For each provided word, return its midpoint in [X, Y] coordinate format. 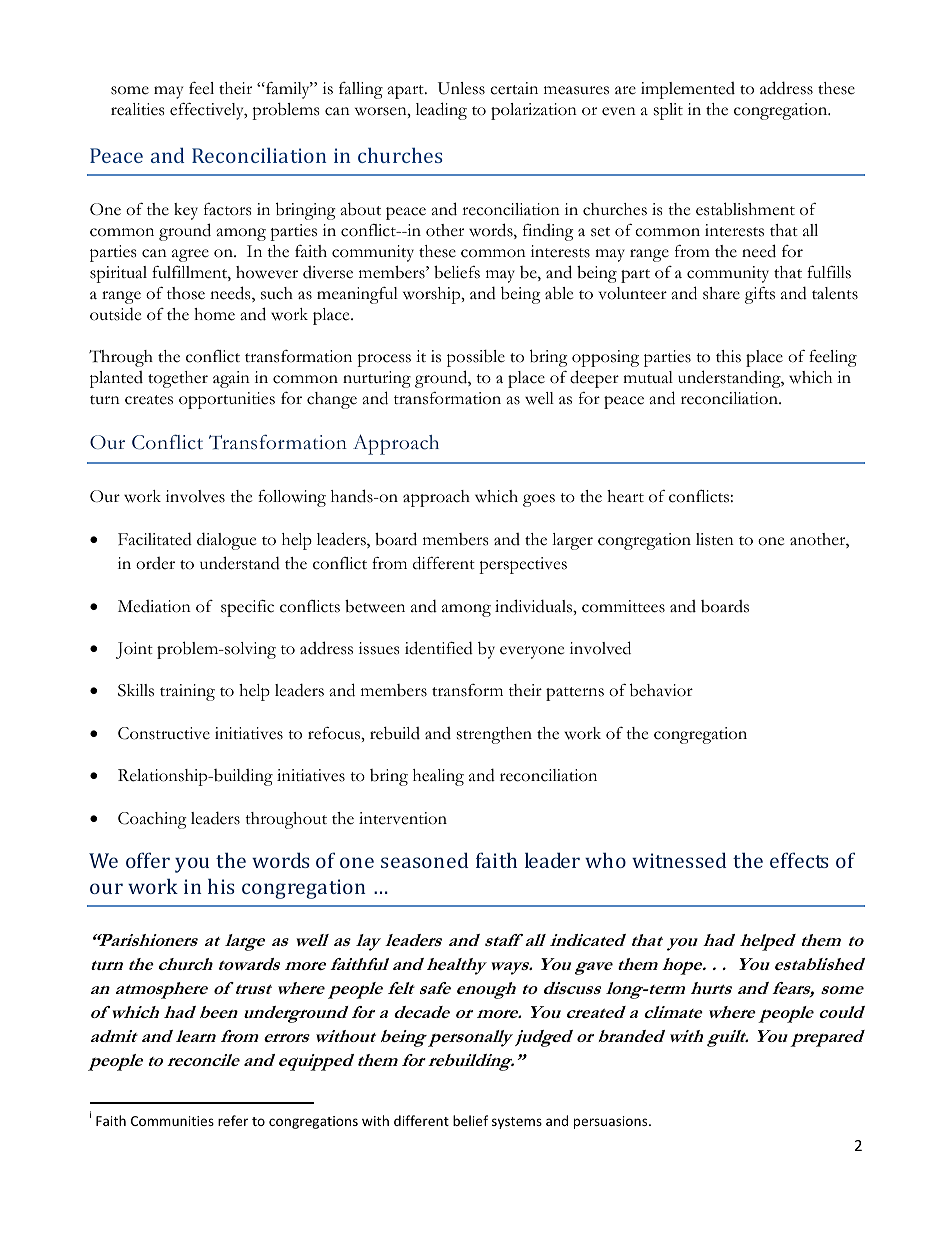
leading [441, 111]
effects [799, 860]
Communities [172, 1121]
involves [195, 496]
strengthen [494, 735]
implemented [688, 90]
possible [476, 358]
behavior [661, 690]
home [214, 314]
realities [137, 109]
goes [539, 500]
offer [148, 860]
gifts [760, 295]
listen [715, 539]
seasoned [424, 860]
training [187, 692]
